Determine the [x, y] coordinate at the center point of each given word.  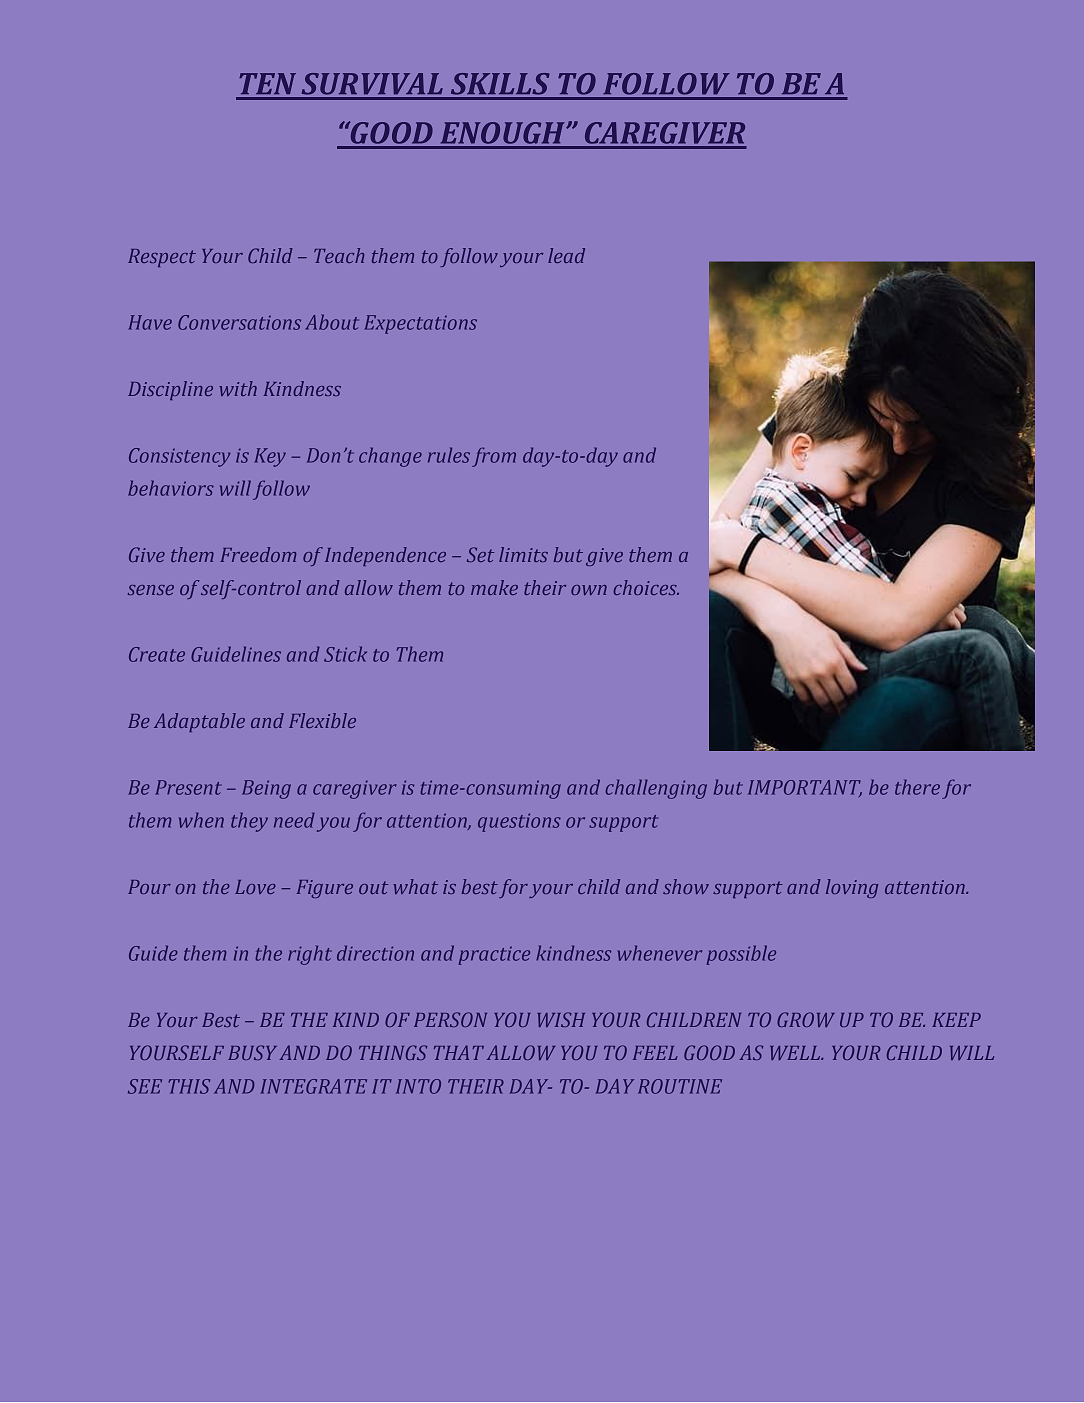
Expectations [420, 324]
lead [566, 255]
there [917, 787]
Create [157, 654]
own [589, 590]
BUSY [252, 1052]
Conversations [239, 322]
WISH [561, 1019]
